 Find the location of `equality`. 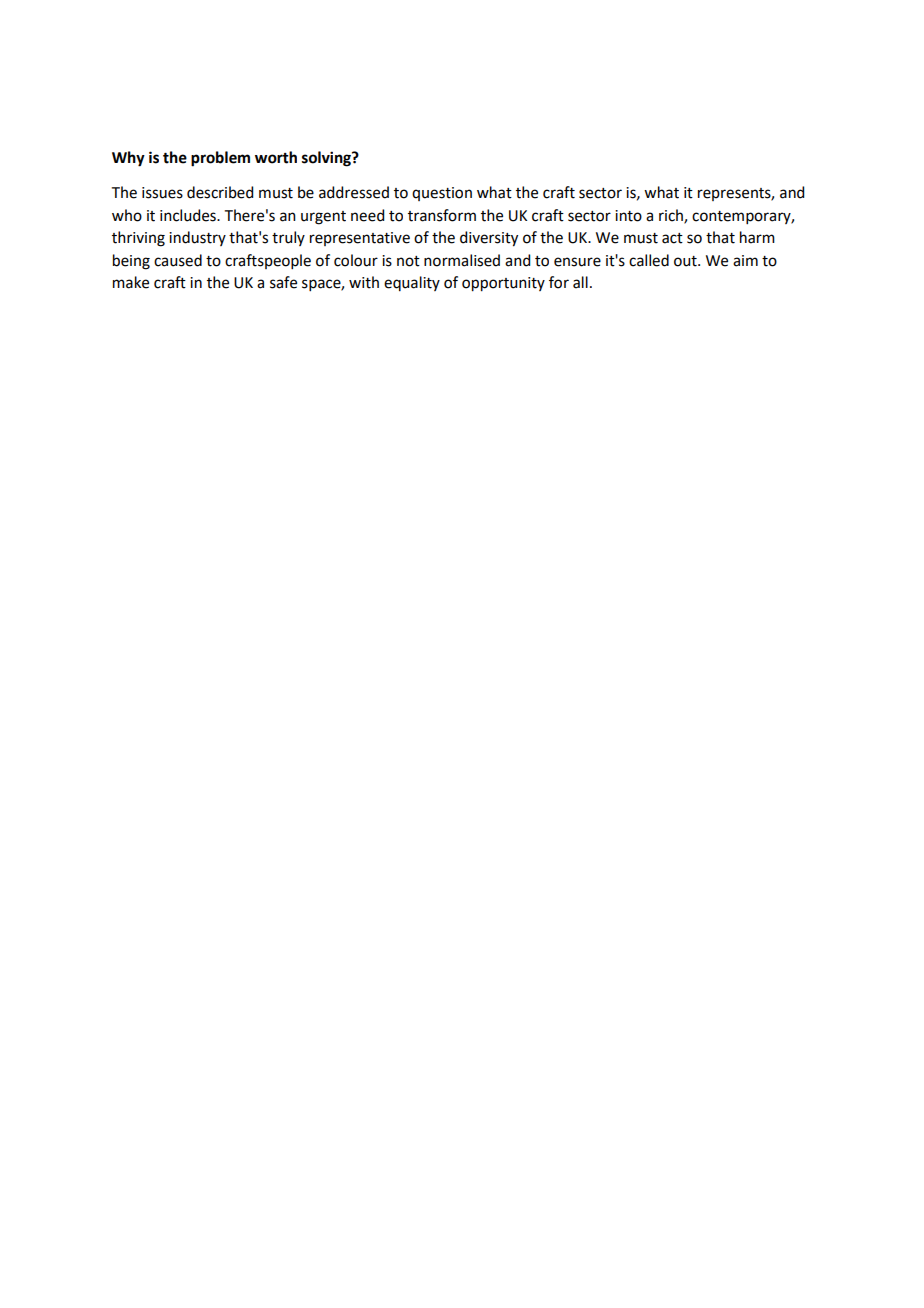

equality is located at coordinates (412, 283).
